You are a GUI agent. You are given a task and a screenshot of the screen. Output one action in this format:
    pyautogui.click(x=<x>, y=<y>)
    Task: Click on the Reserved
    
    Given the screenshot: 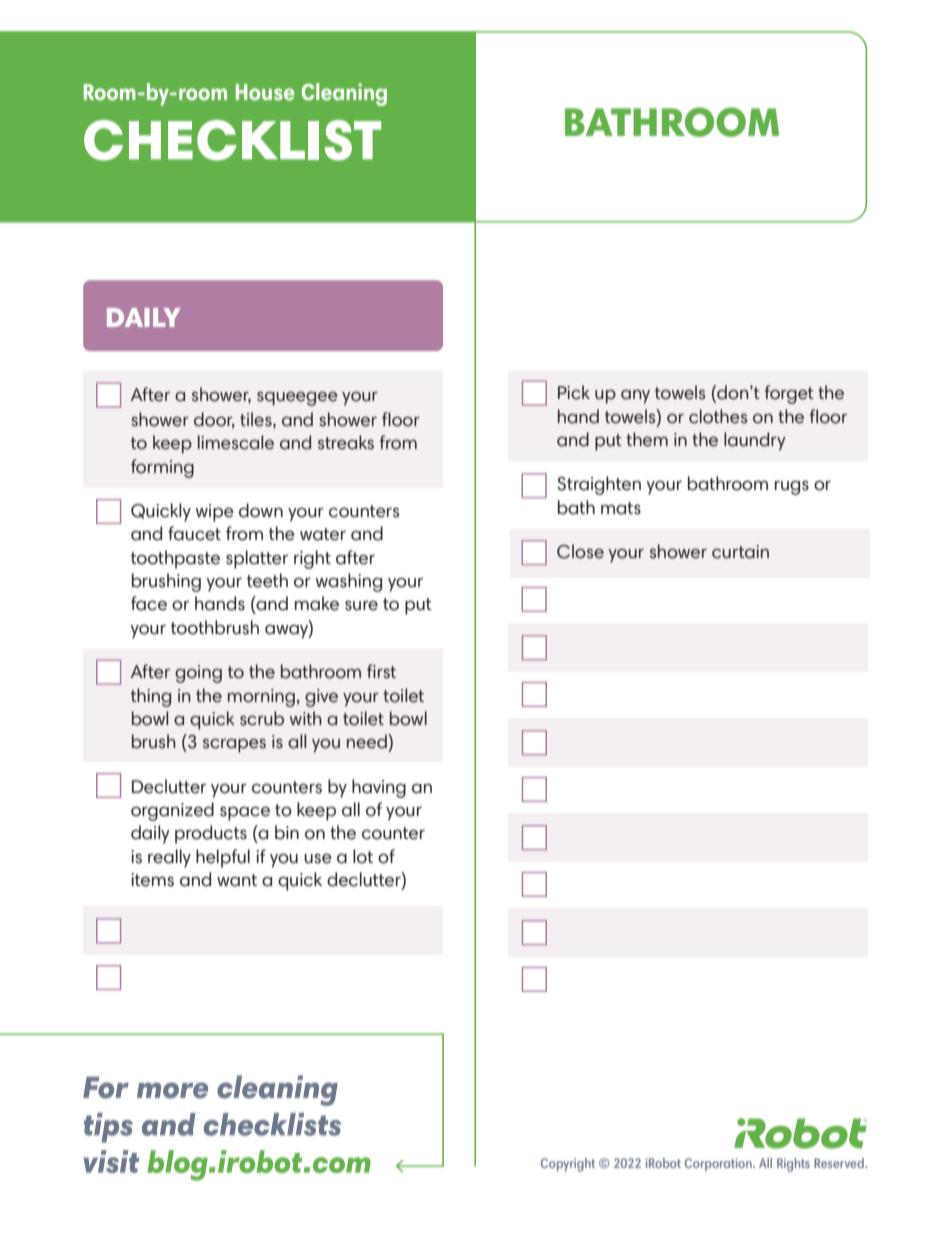 What is the action you would take?
    pyautogui.click(x=840, y=1163)
